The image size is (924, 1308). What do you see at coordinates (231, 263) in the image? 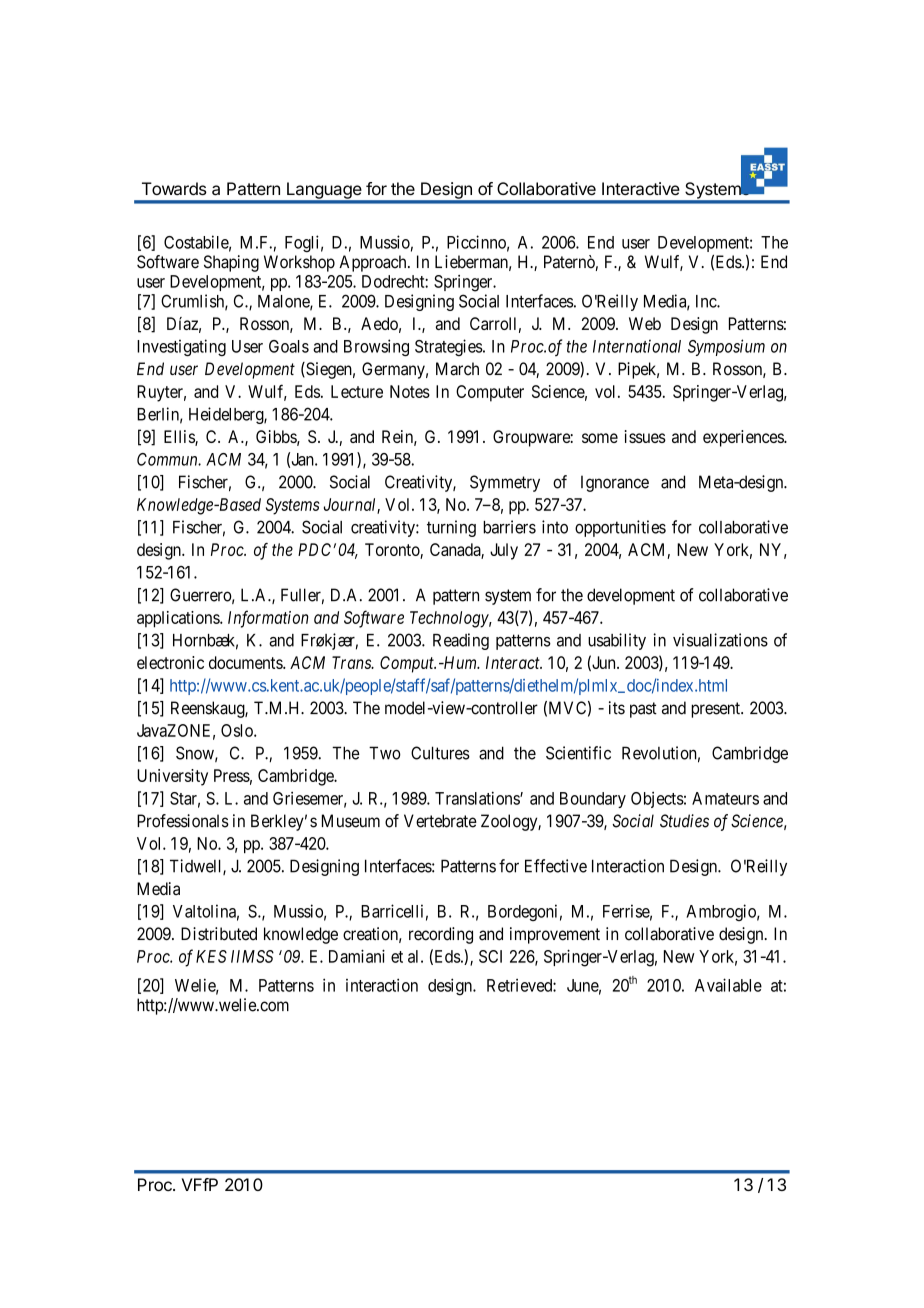
I see `Shaping` at bounding box center [231, 263].
